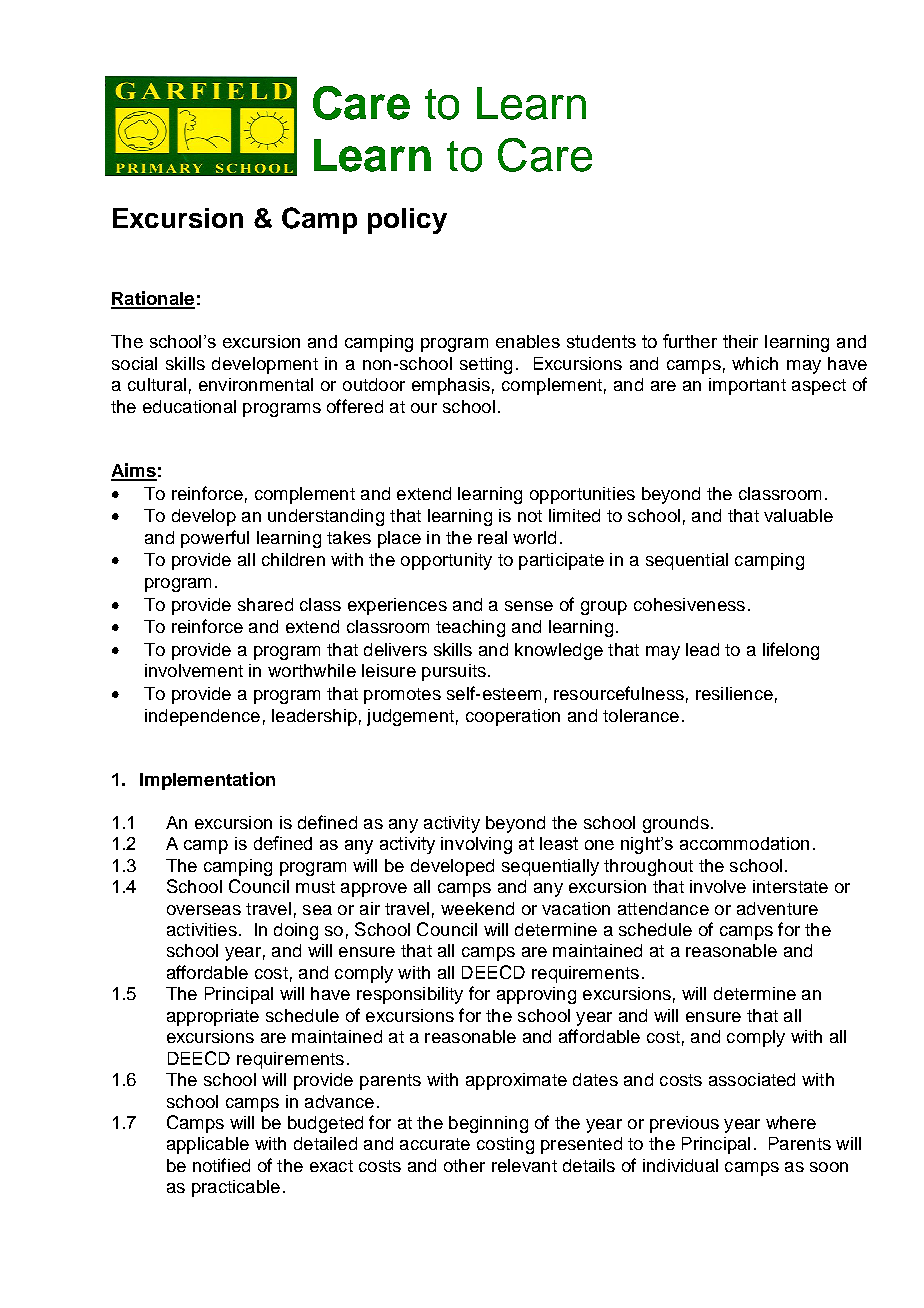  Describe the element at coordinates (202, 717) in the page. I see `independence` at that location.
